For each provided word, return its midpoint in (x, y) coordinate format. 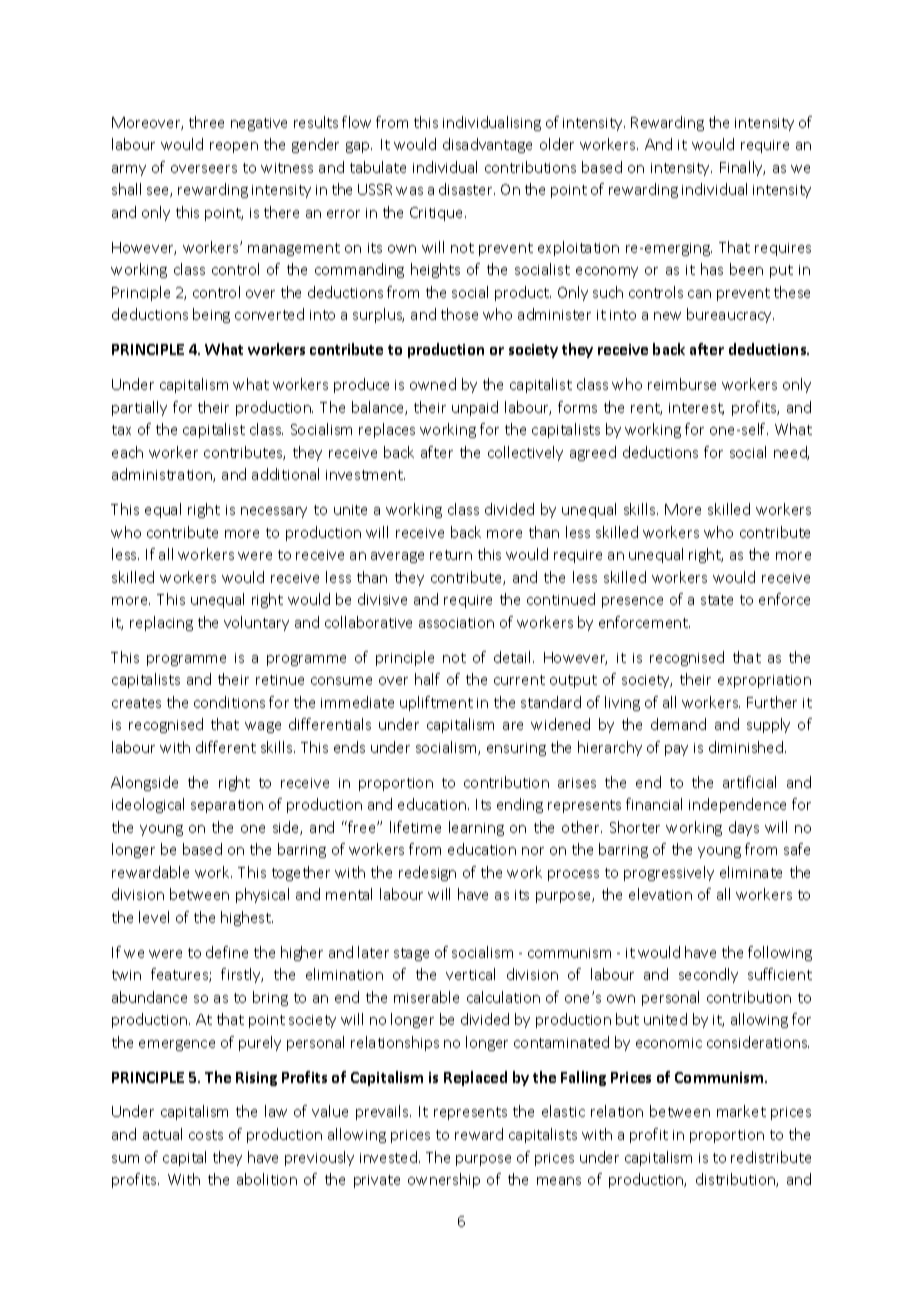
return (451, 555)
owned (433, 384)
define (227, 952)
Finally (742, 168)
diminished (747, 747)
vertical (470, 974)
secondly (708, 975)
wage (263, 727)
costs (206, 1135)
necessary (274, 512)
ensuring (516, 749)
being (211, 315)
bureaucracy (730, 315)
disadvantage (487, 145)
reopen (234, 147)
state (717, 600)
